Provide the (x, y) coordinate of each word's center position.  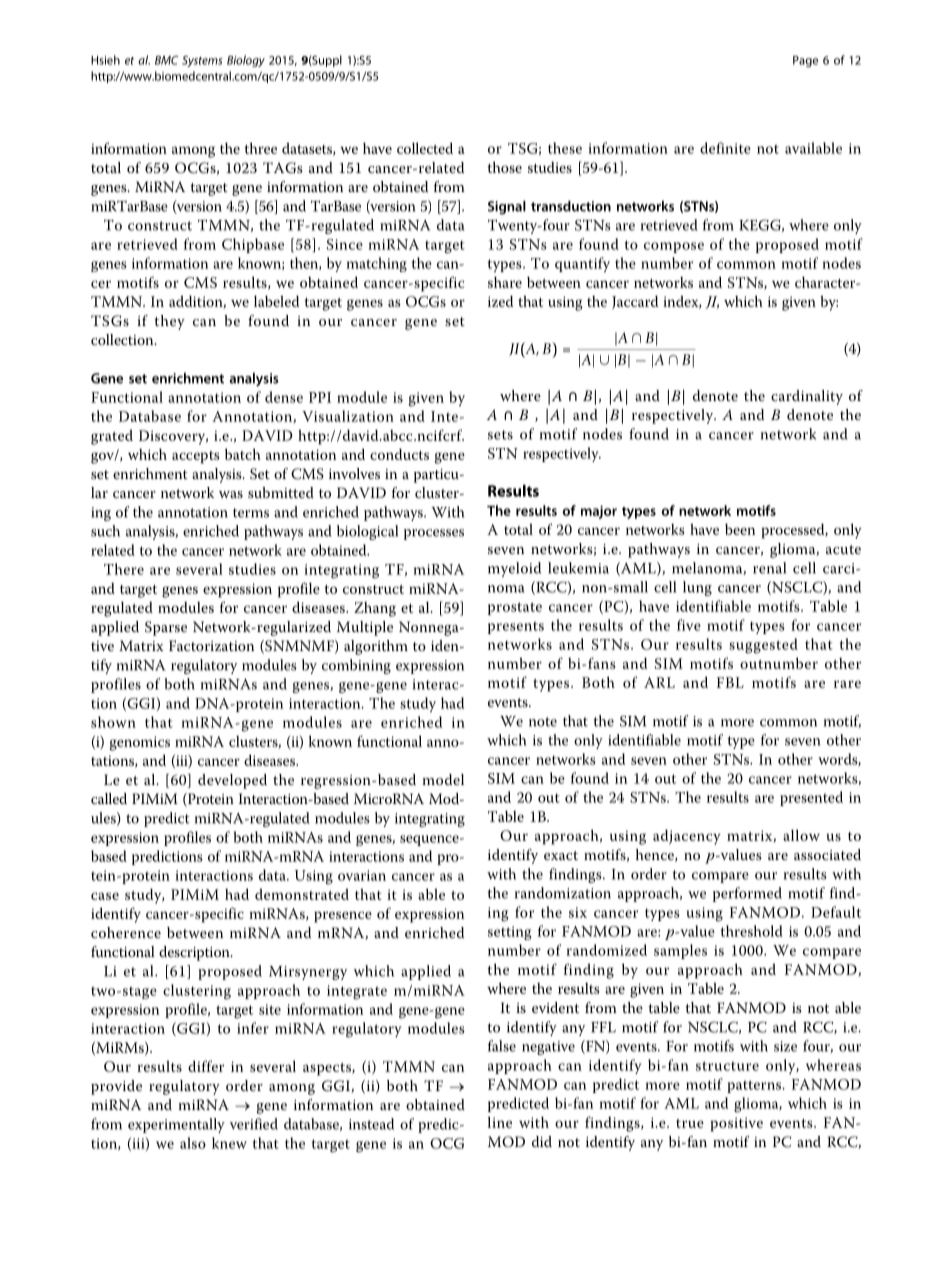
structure (727, 1066)
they (169, 322)
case (105, 896)
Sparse (166, 628)
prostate (515, 608)
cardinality (807, 397)
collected (425, 148)
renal (769, 568)
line (500, 1122)
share (505, 282)
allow (801, 835)
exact (561, 855)
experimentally (176, 1125)
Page (805, 61)
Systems (202, 61)
